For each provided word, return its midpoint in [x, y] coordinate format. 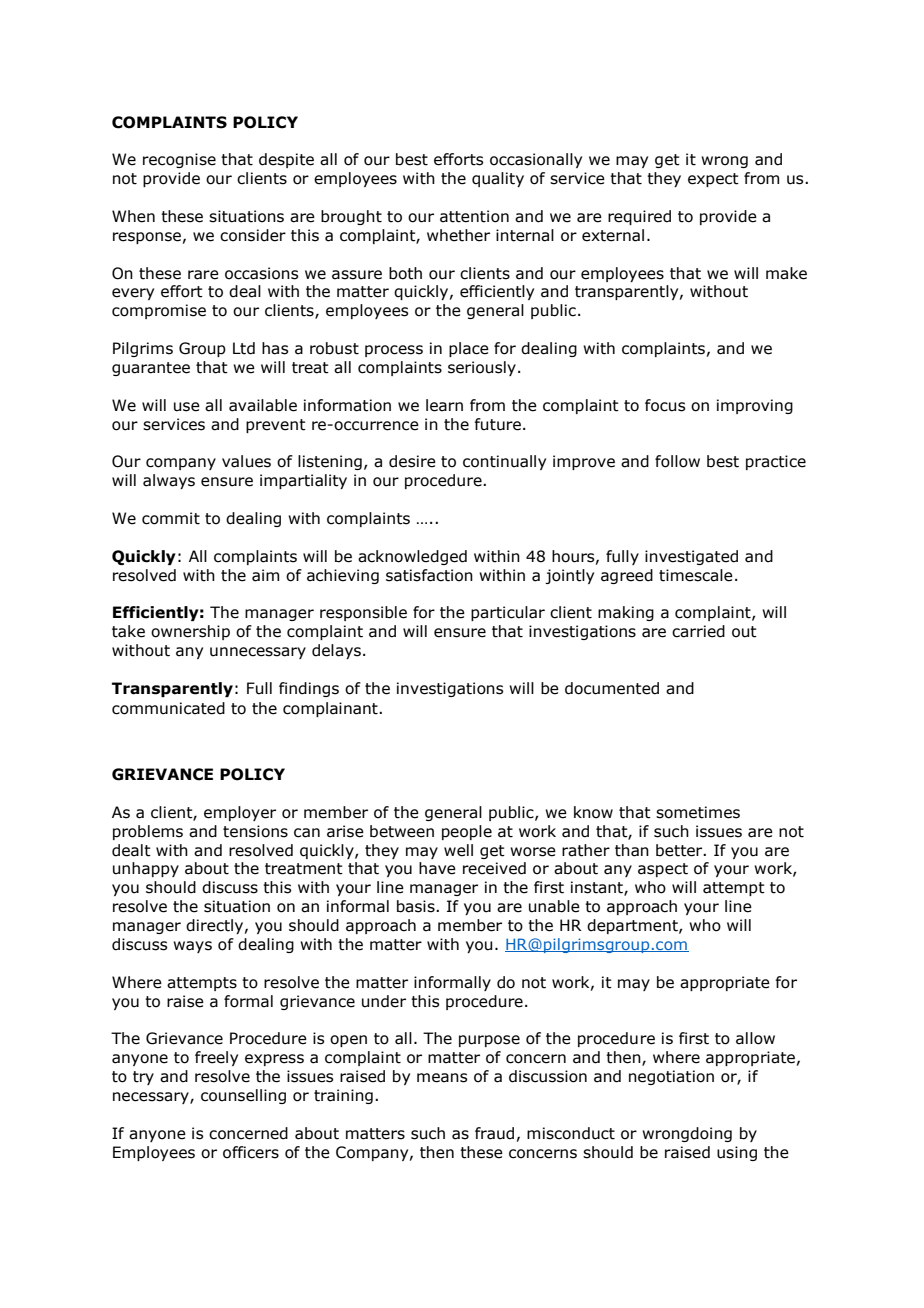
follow [677, 461]
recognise [179, 160]
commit [171, 518]
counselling [243, 1096]
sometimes [698, 812]
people [467, 832]
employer [240, 813]
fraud [494, 1133]
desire [412, 461]
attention [474, 216]
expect [713, 180]
